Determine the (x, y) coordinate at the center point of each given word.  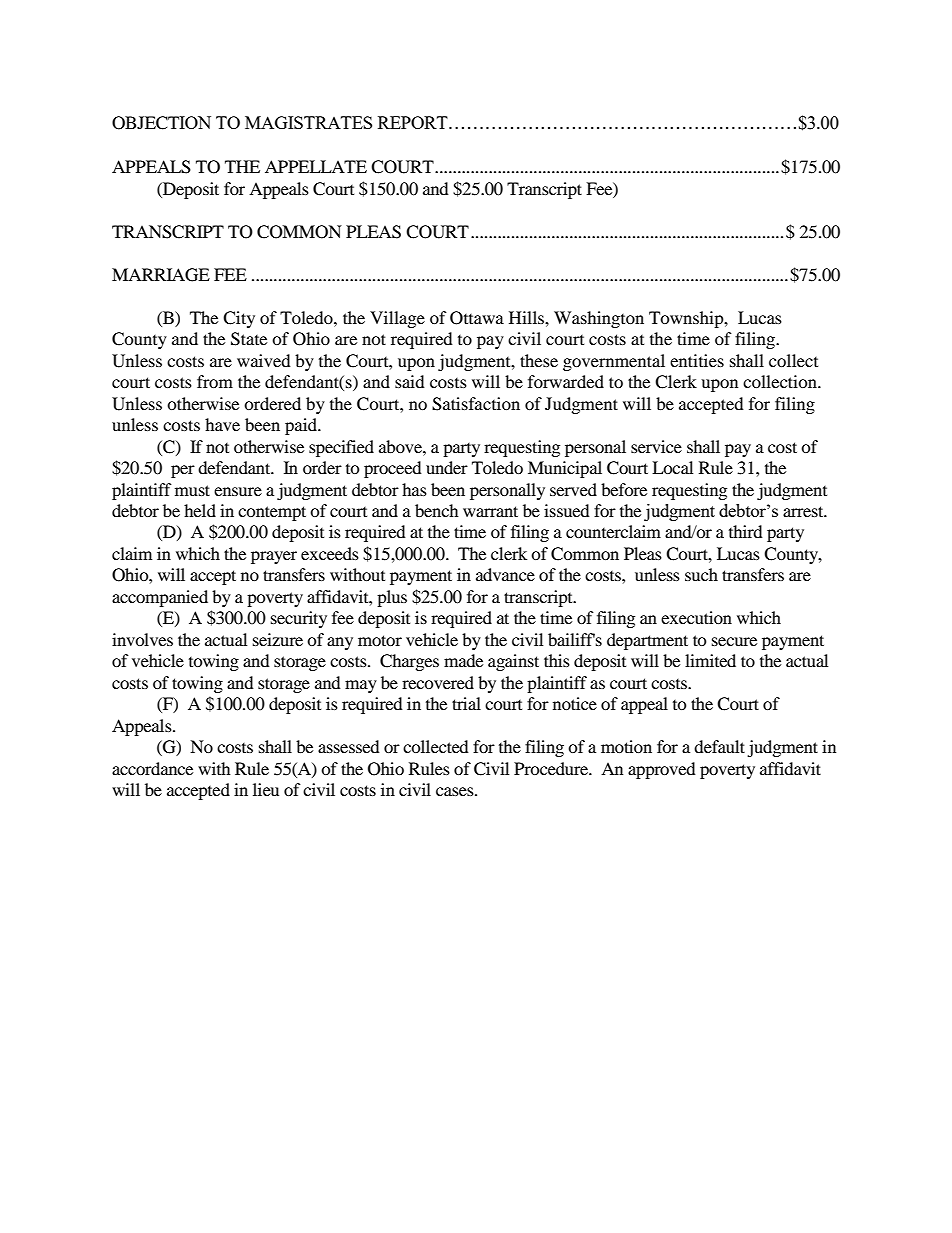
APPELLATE (316, 166)
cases (456, 791)
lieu (266, 789)
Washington (599, 319)
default (719, 746)
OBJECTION (161, 123)
